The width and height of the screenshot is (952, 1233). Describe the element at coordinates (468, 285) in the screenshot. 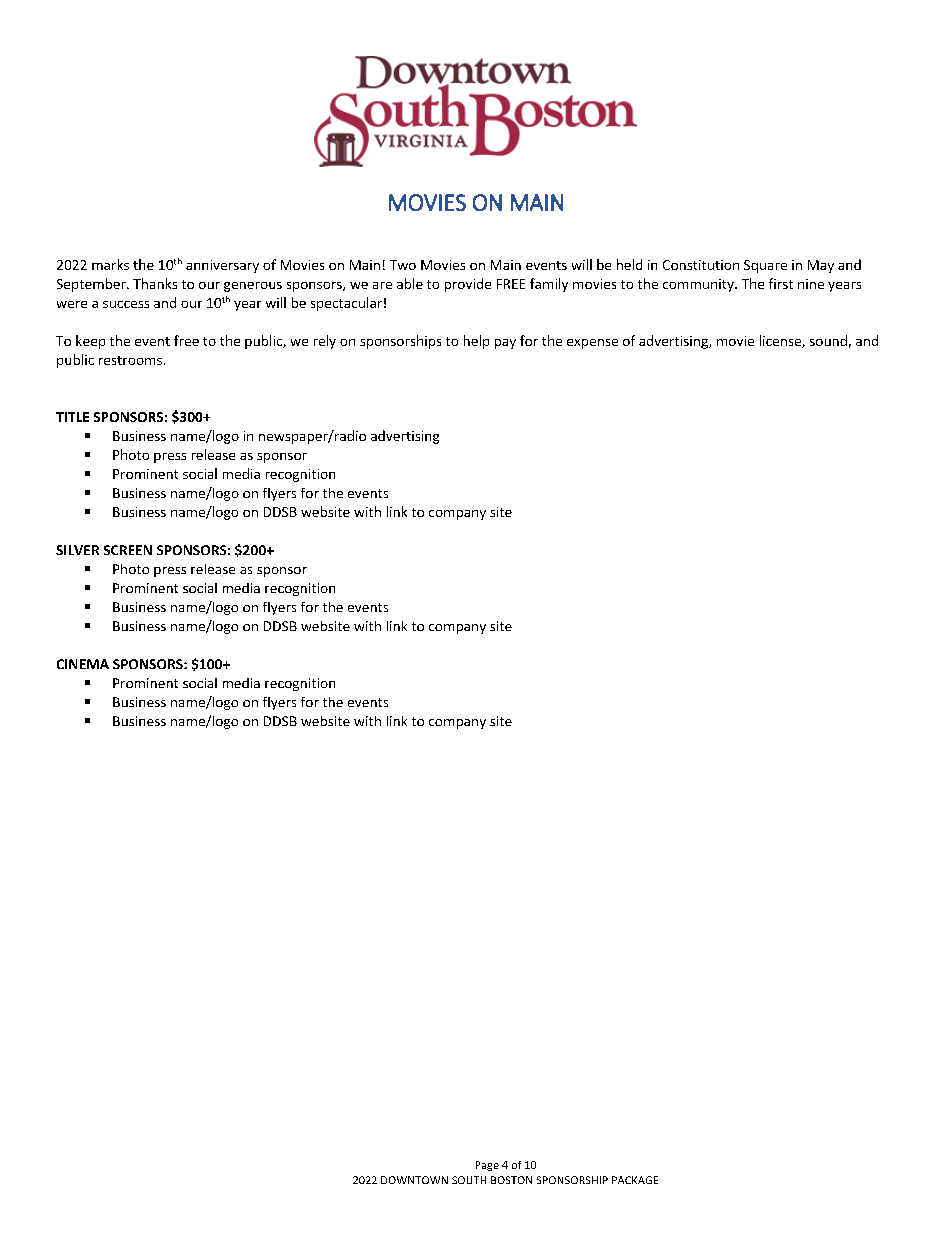

I see `provide` at that location.
